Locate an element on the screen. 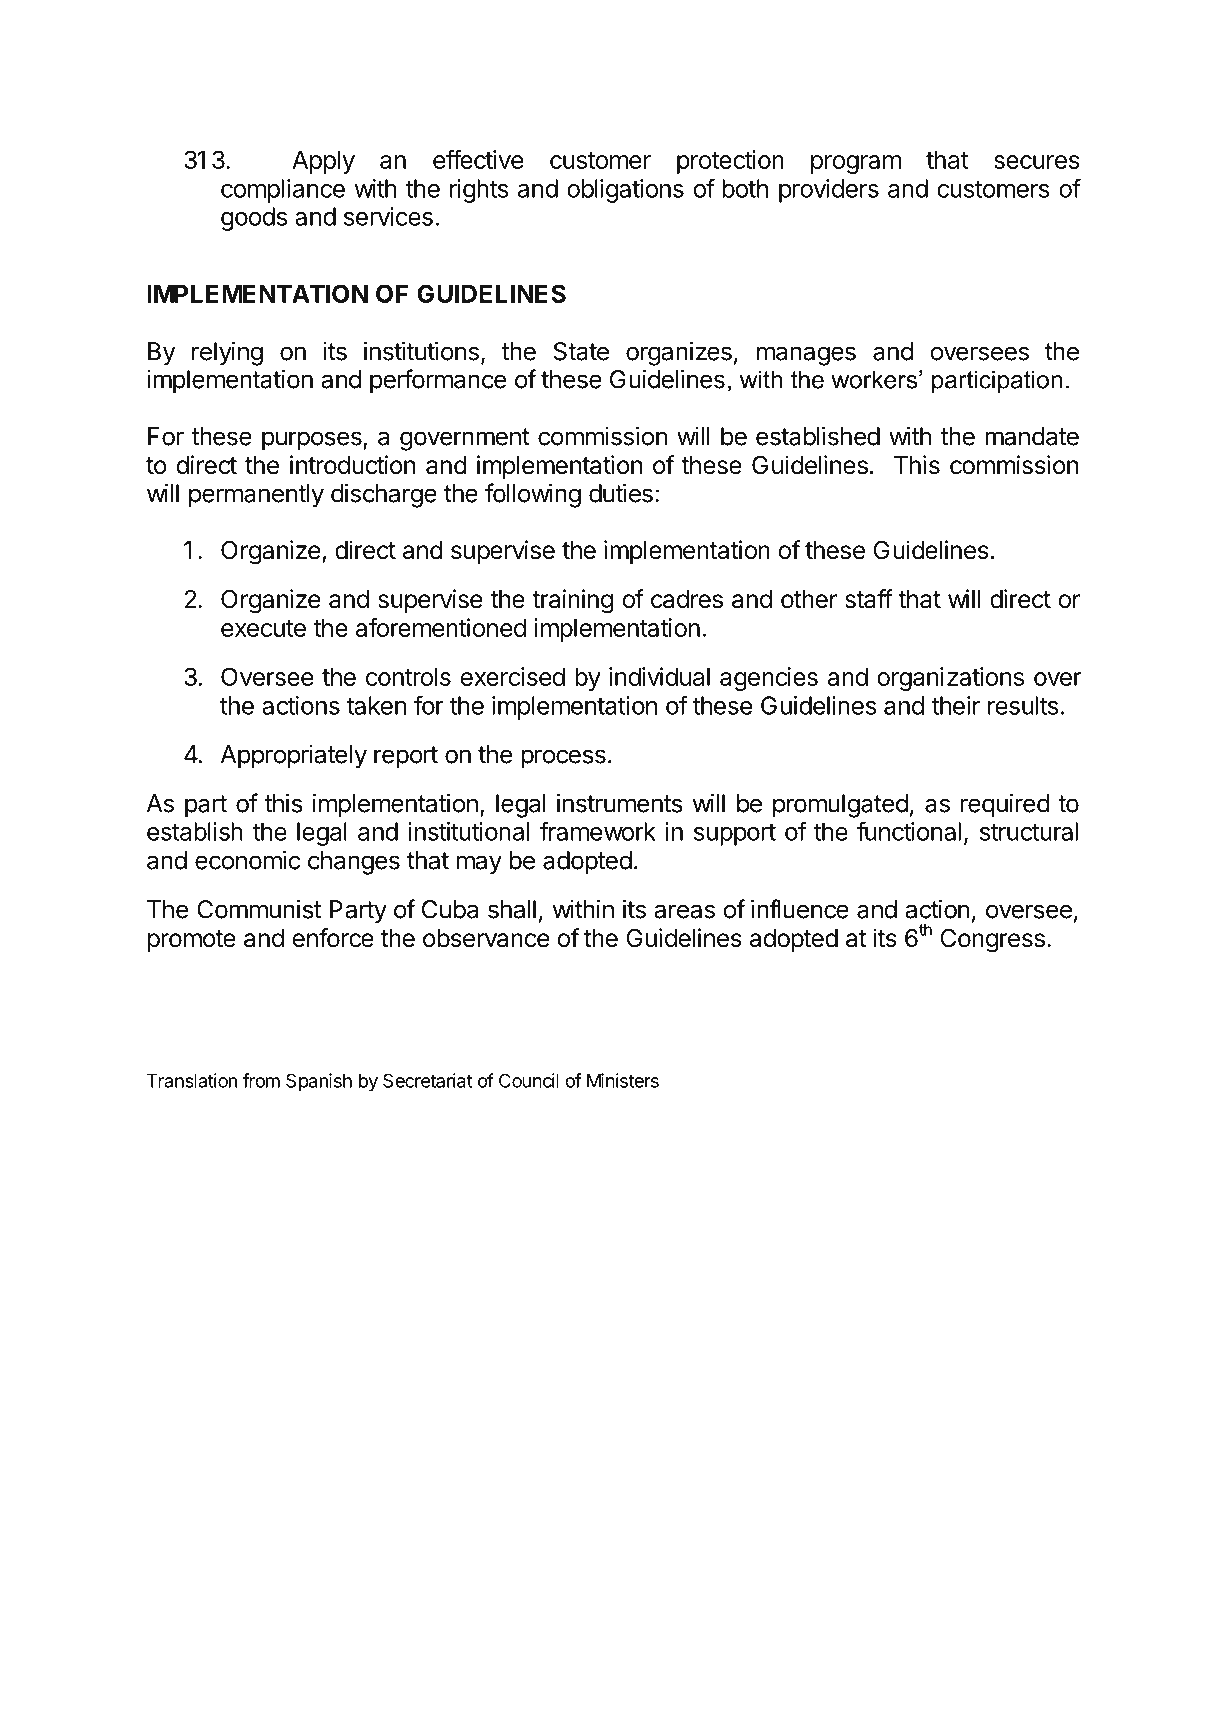  staff is located at coordinates (869, 599).
